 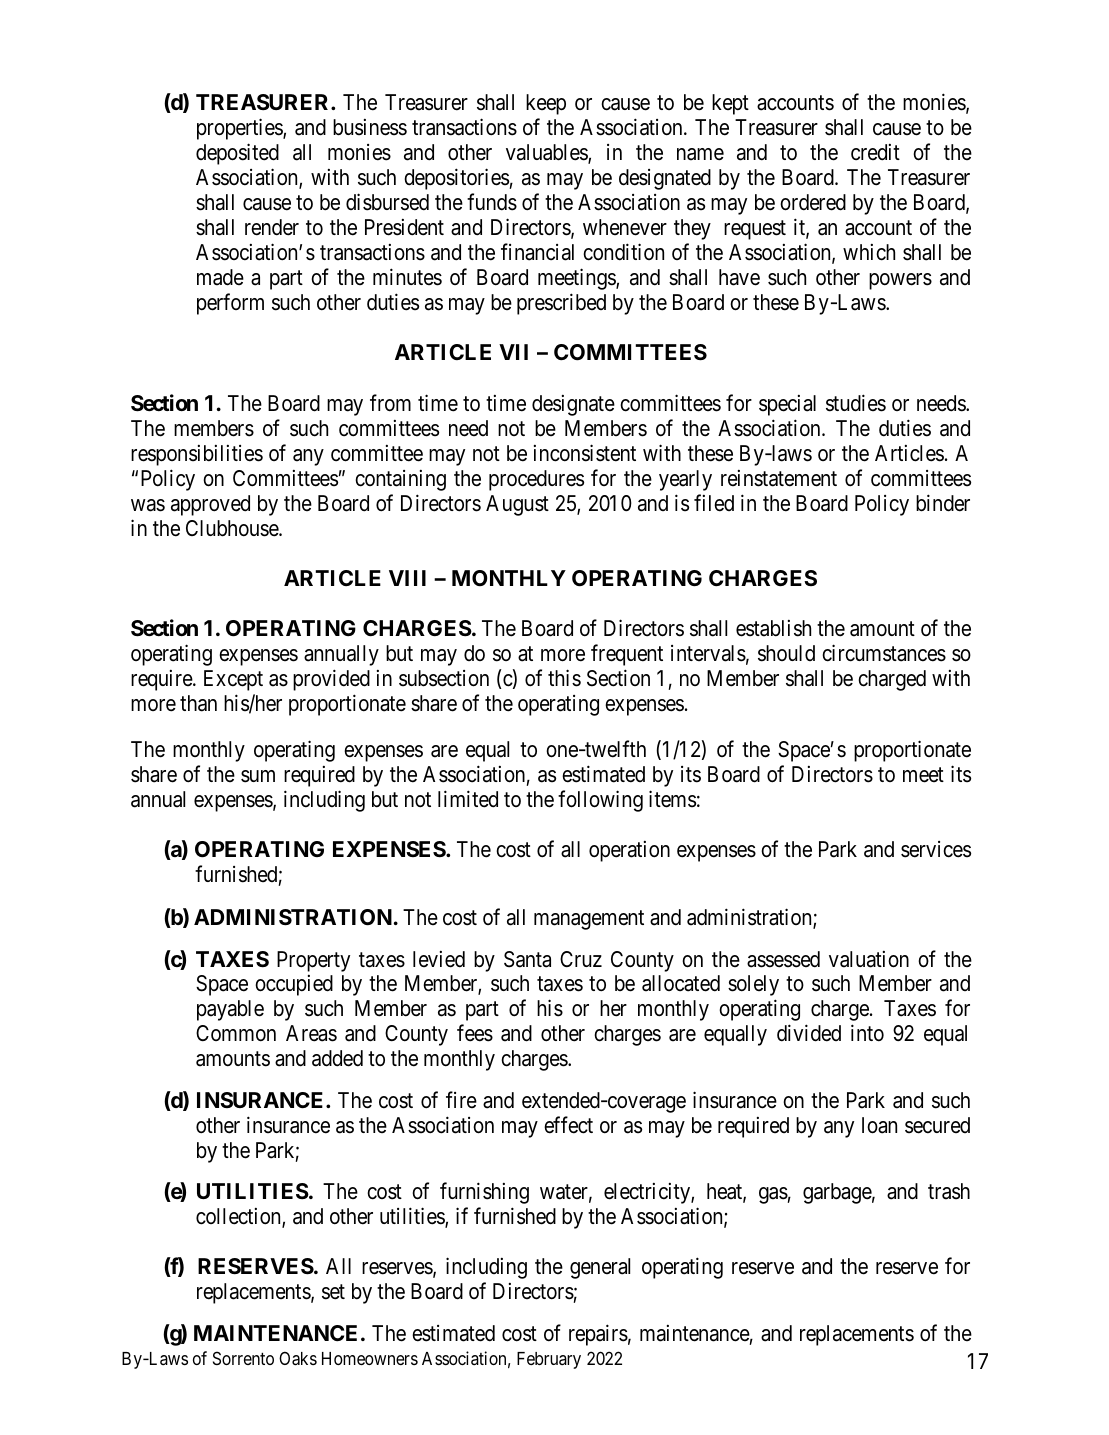 I want to click on trash, so click(x=949, y=1191).
